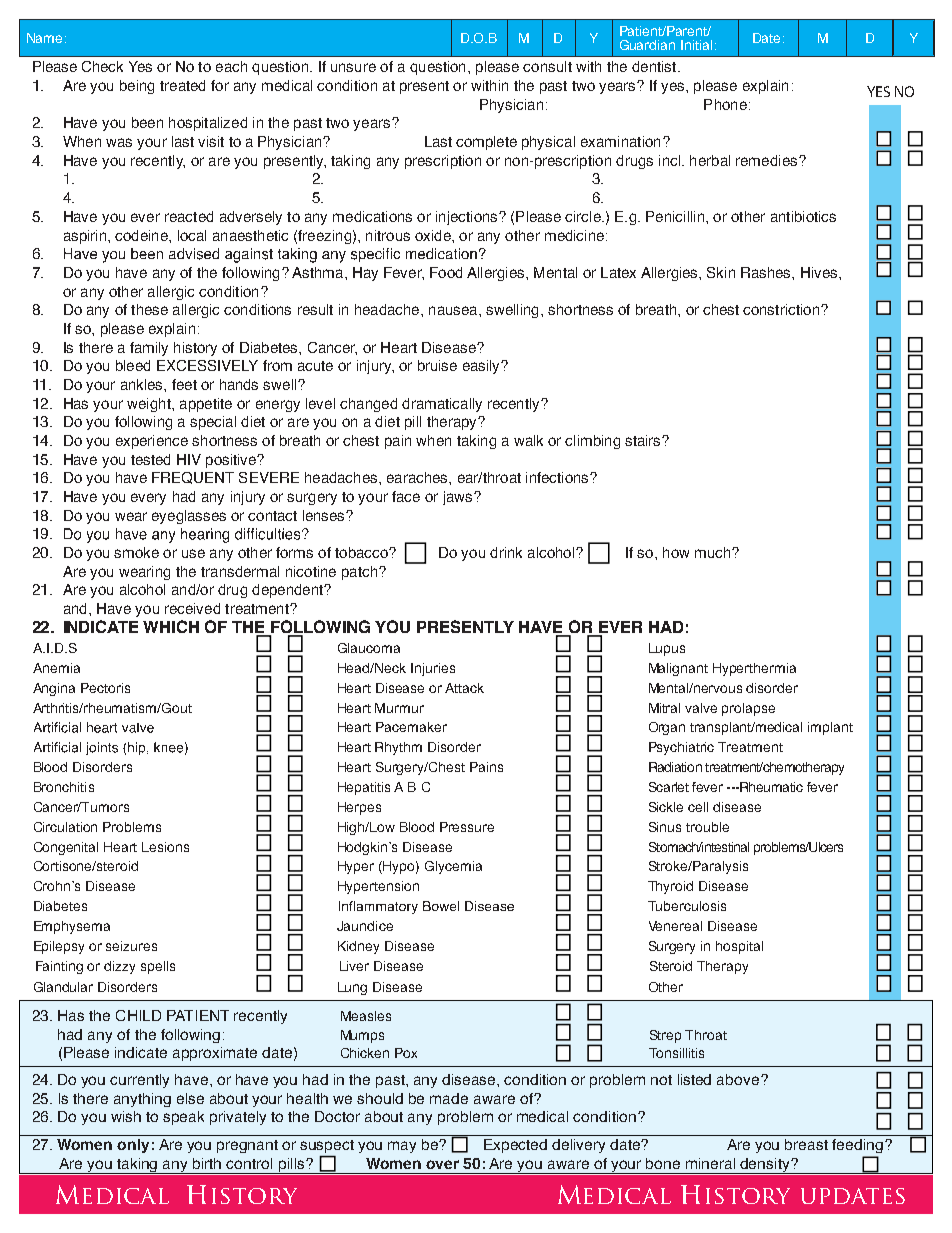 The height and width of the screenshot is (1233, 952). Describe the element at coordinates (149, 309) in the screenshot. I see `these` at that location.
